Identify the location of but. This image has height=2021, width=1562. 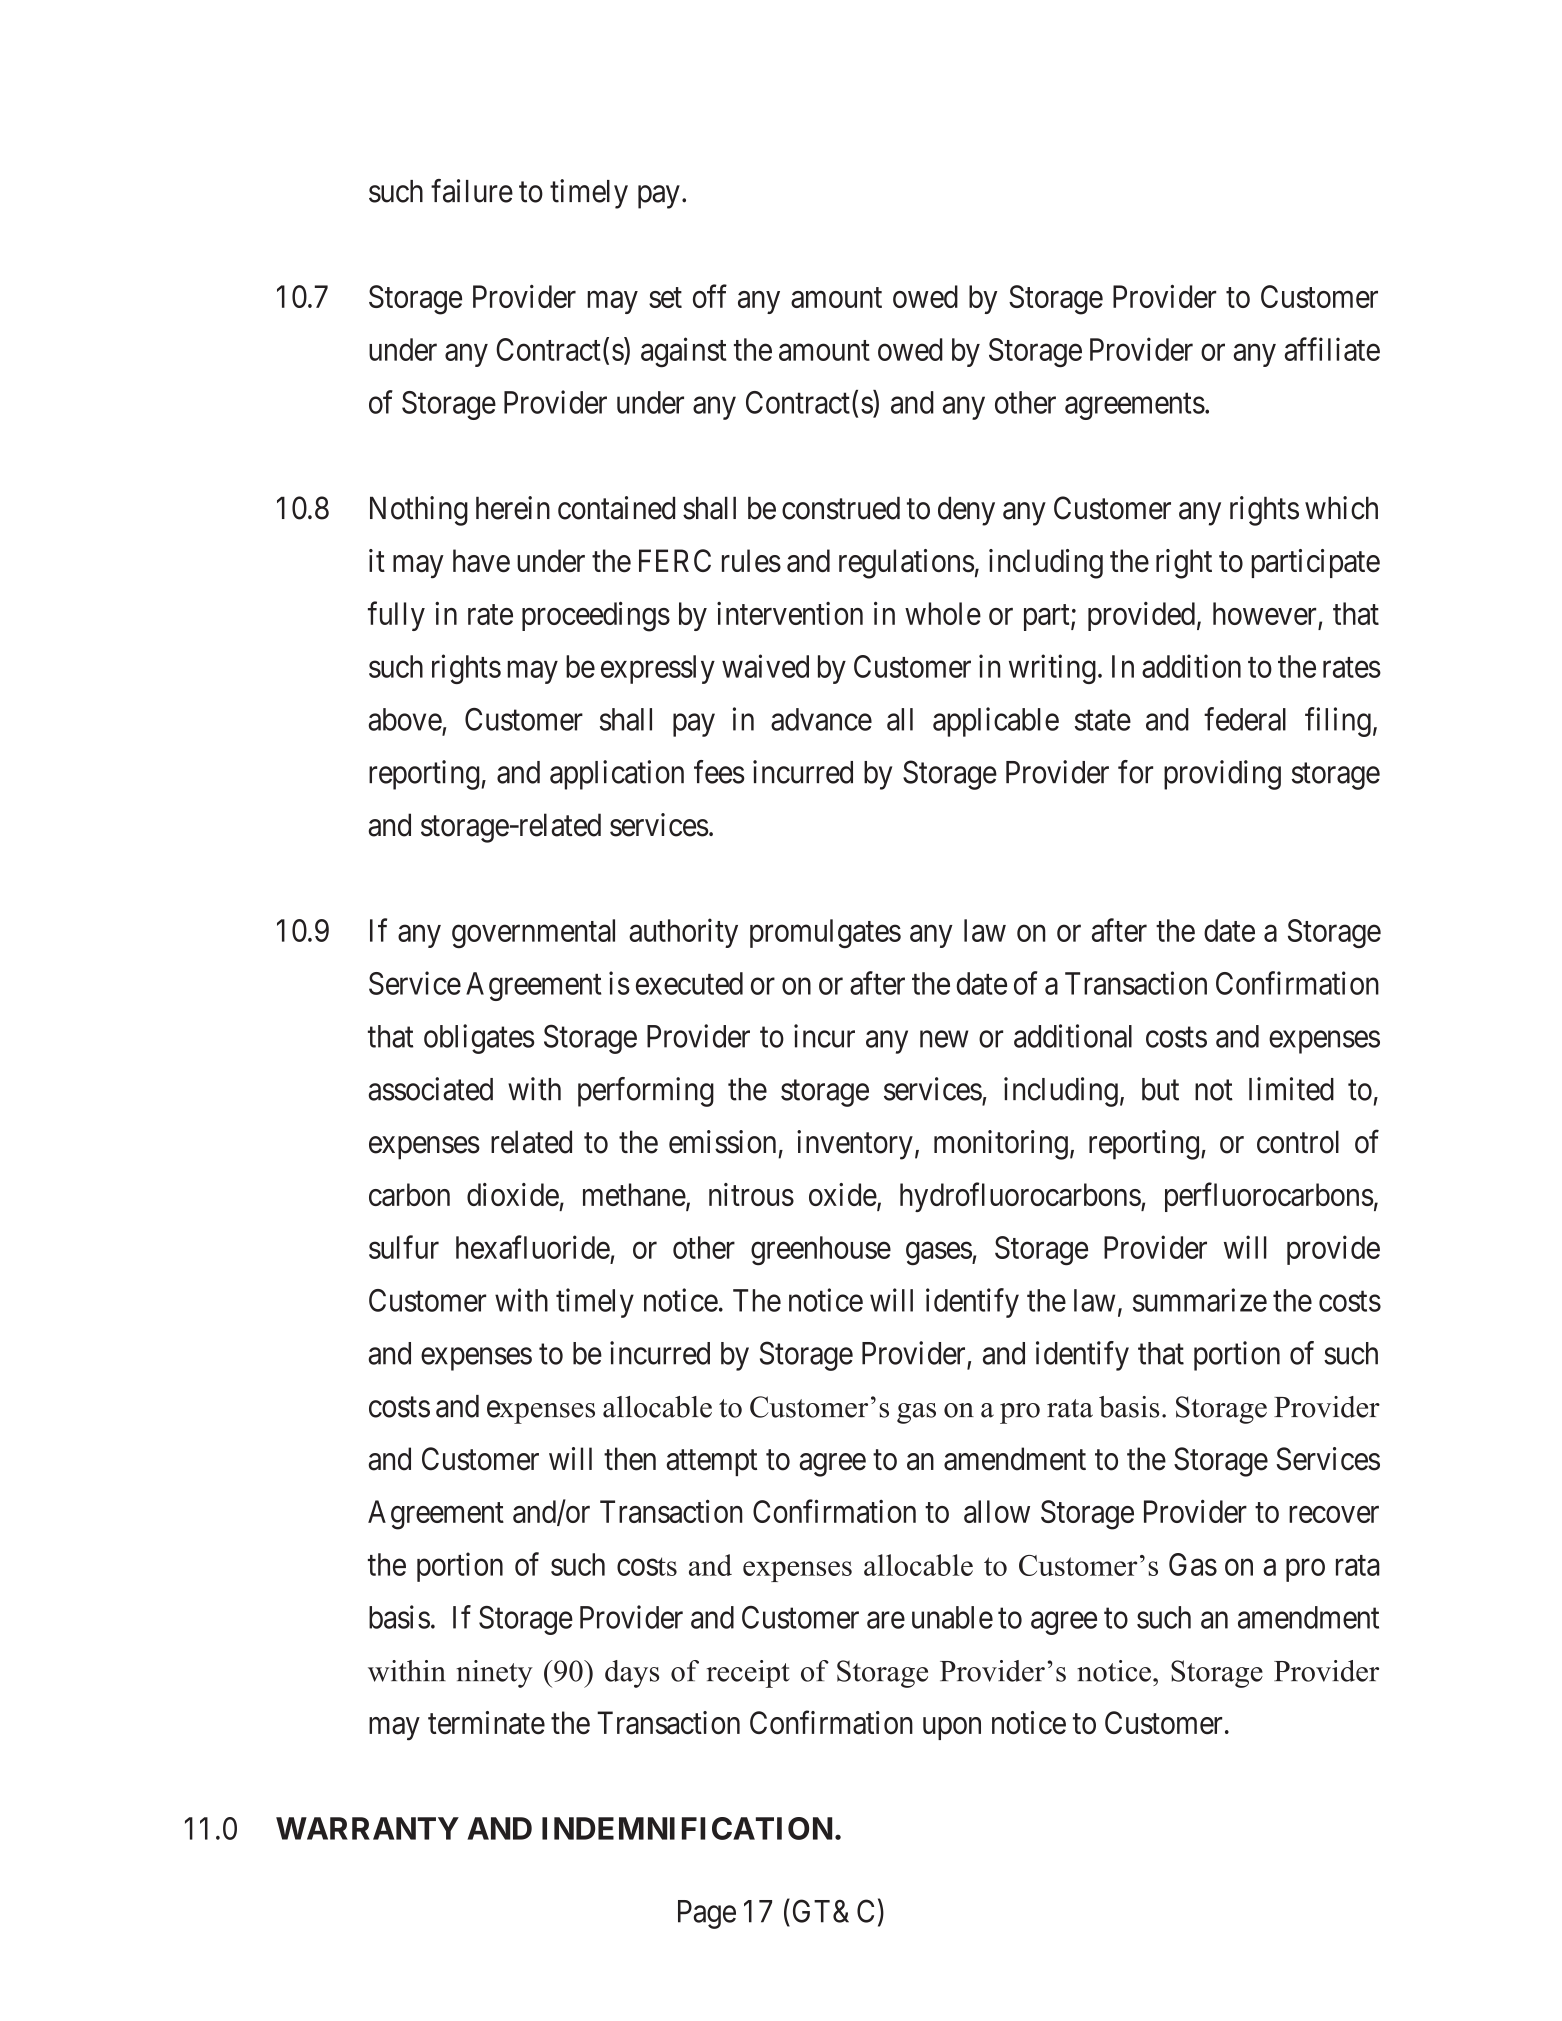
(1160, 1089).
